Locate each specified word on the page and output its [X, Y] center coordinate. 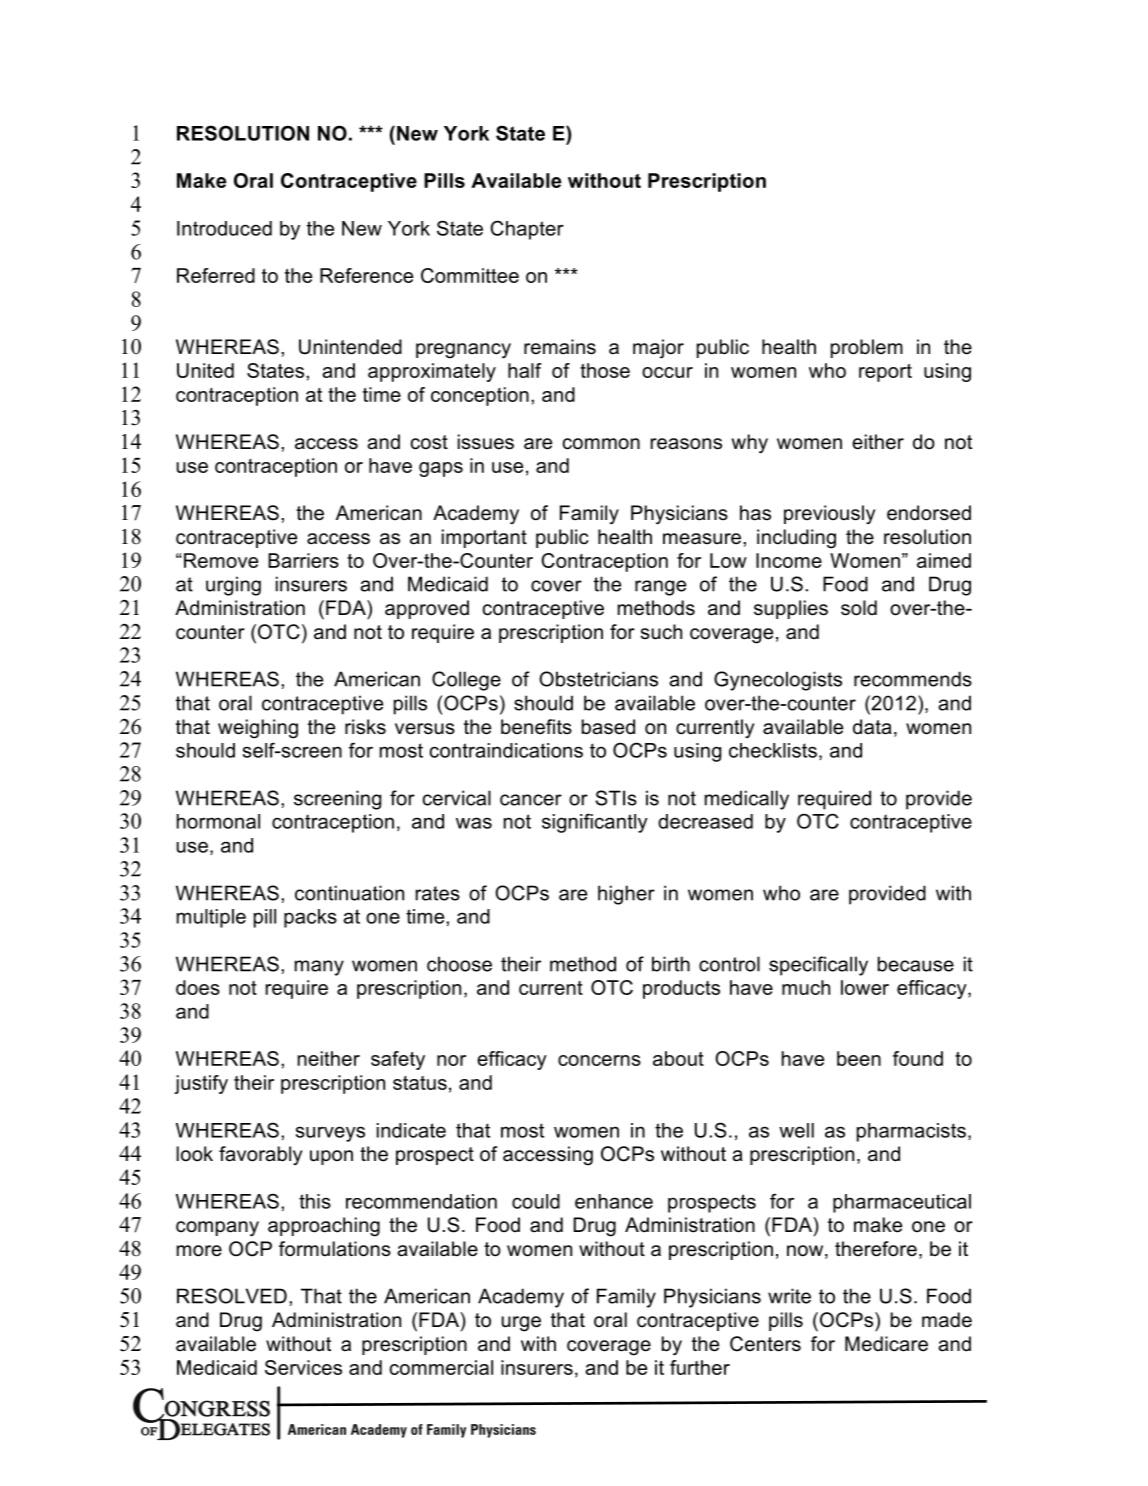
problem [867, 348]
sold [859, 608]
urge [521, 1324]
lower [865, 987]
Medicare [886, 1344]
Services [303, 1367]
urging [233, 586]
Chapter [527, 230]
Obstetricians [598, 679]
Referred [216, 275]
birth [671, 964]
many [319, 968]
